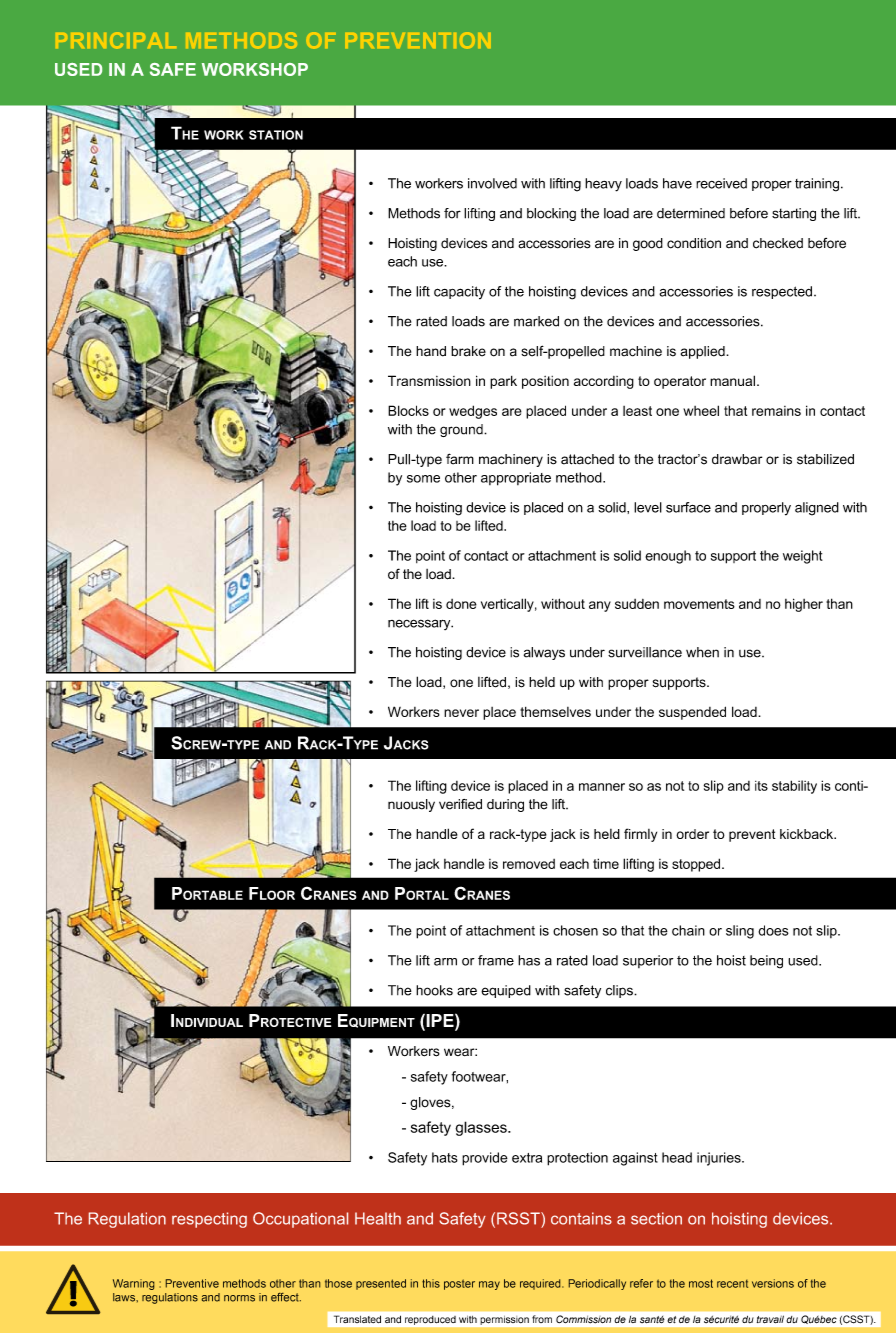  Describe the element at coordinates (239, 1298) in the image. I see `norms` at that location.
